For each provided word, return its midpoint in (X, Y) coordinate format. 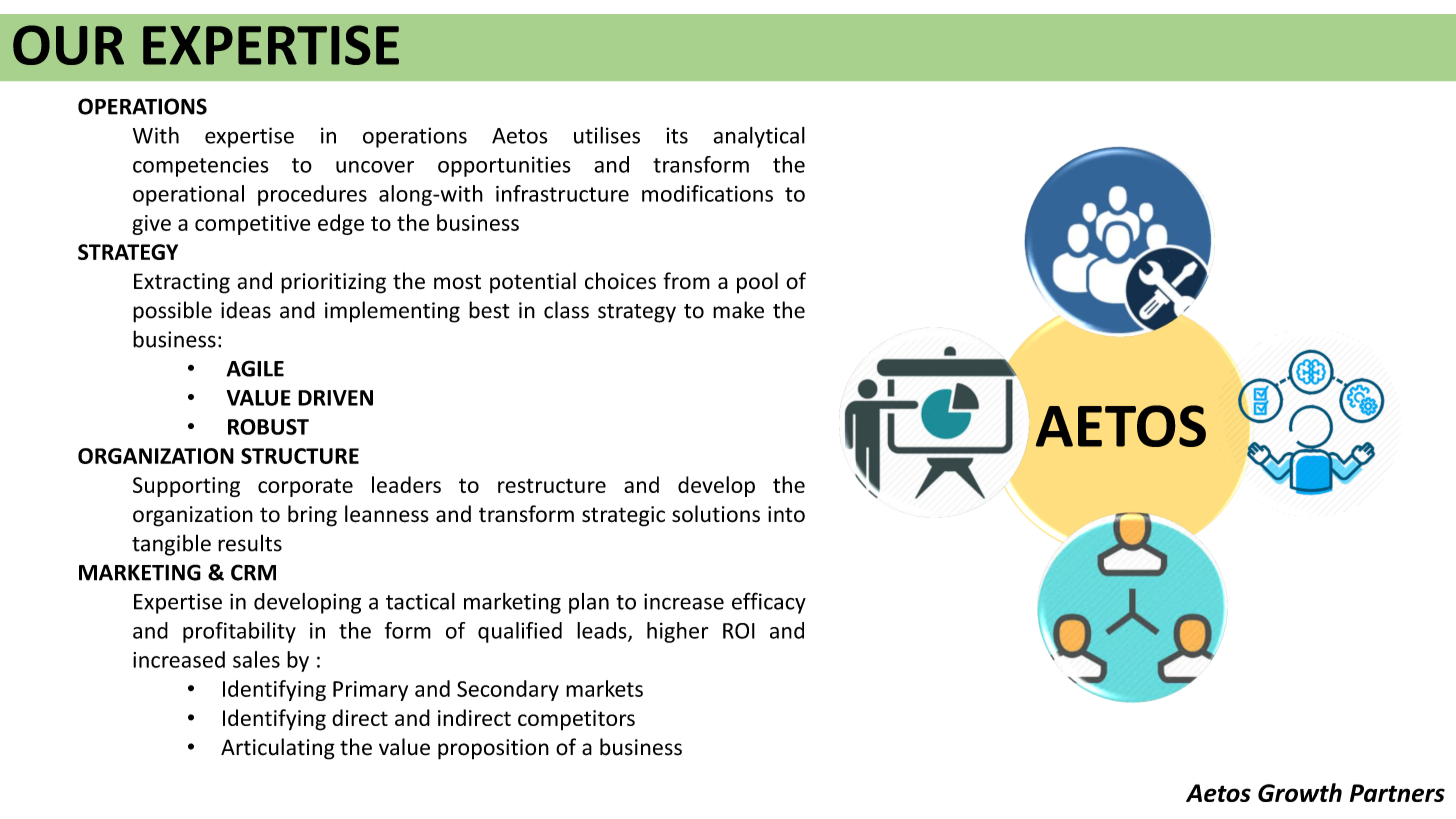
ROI (739, 631)
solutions (716, 514)
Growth (1300, 792)
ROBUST (268, 427)
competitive (252, 225)
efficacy (769, 603)
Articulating (278, 749)
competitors (576, 720)
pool (757, 283)
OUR (68, 45)
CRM (253, 572)
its (677, 135)
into (786, 514)
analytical (759, 137)
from (686, 280)
